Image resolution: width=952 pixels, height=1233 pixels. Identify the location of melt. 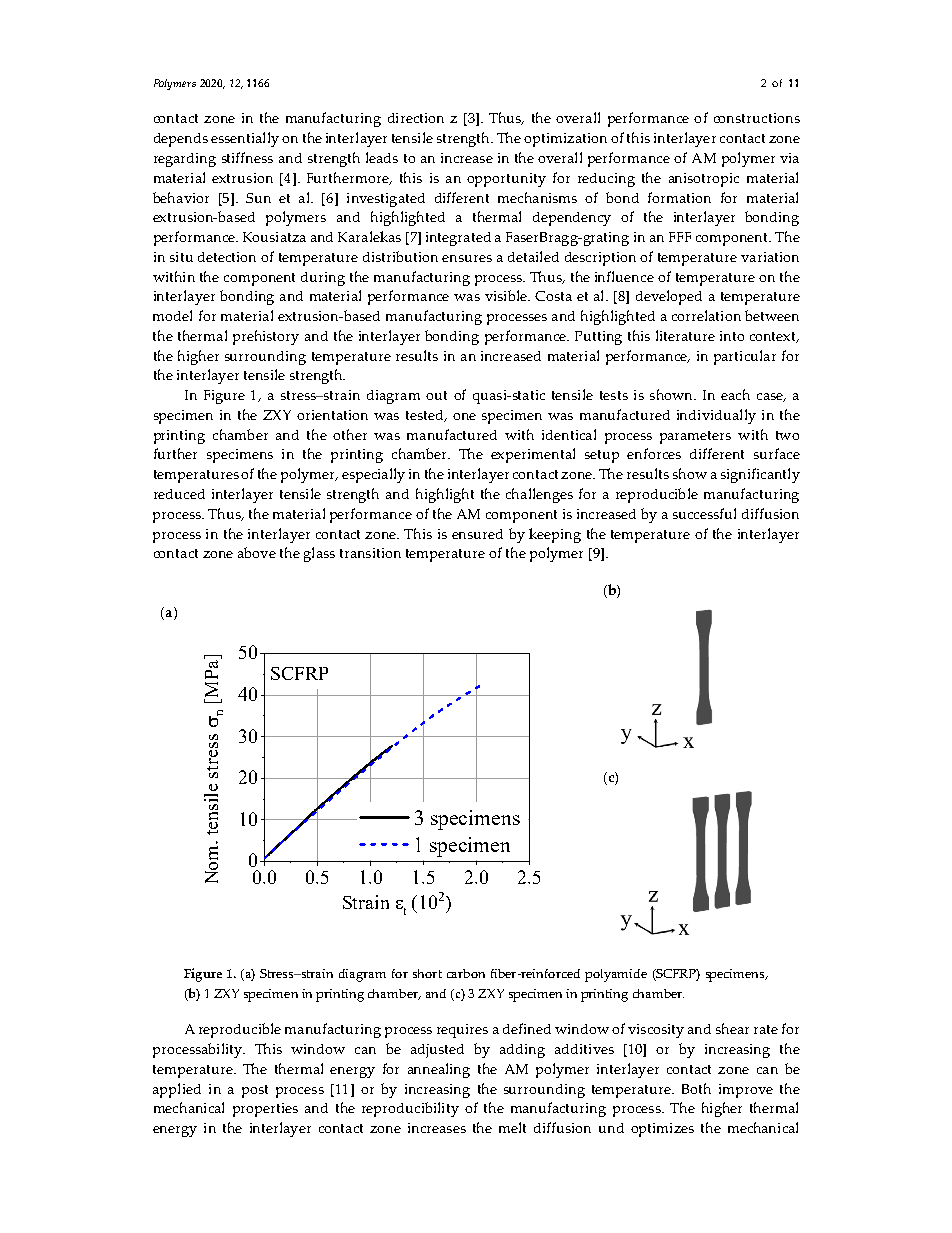
(512, 1127).
